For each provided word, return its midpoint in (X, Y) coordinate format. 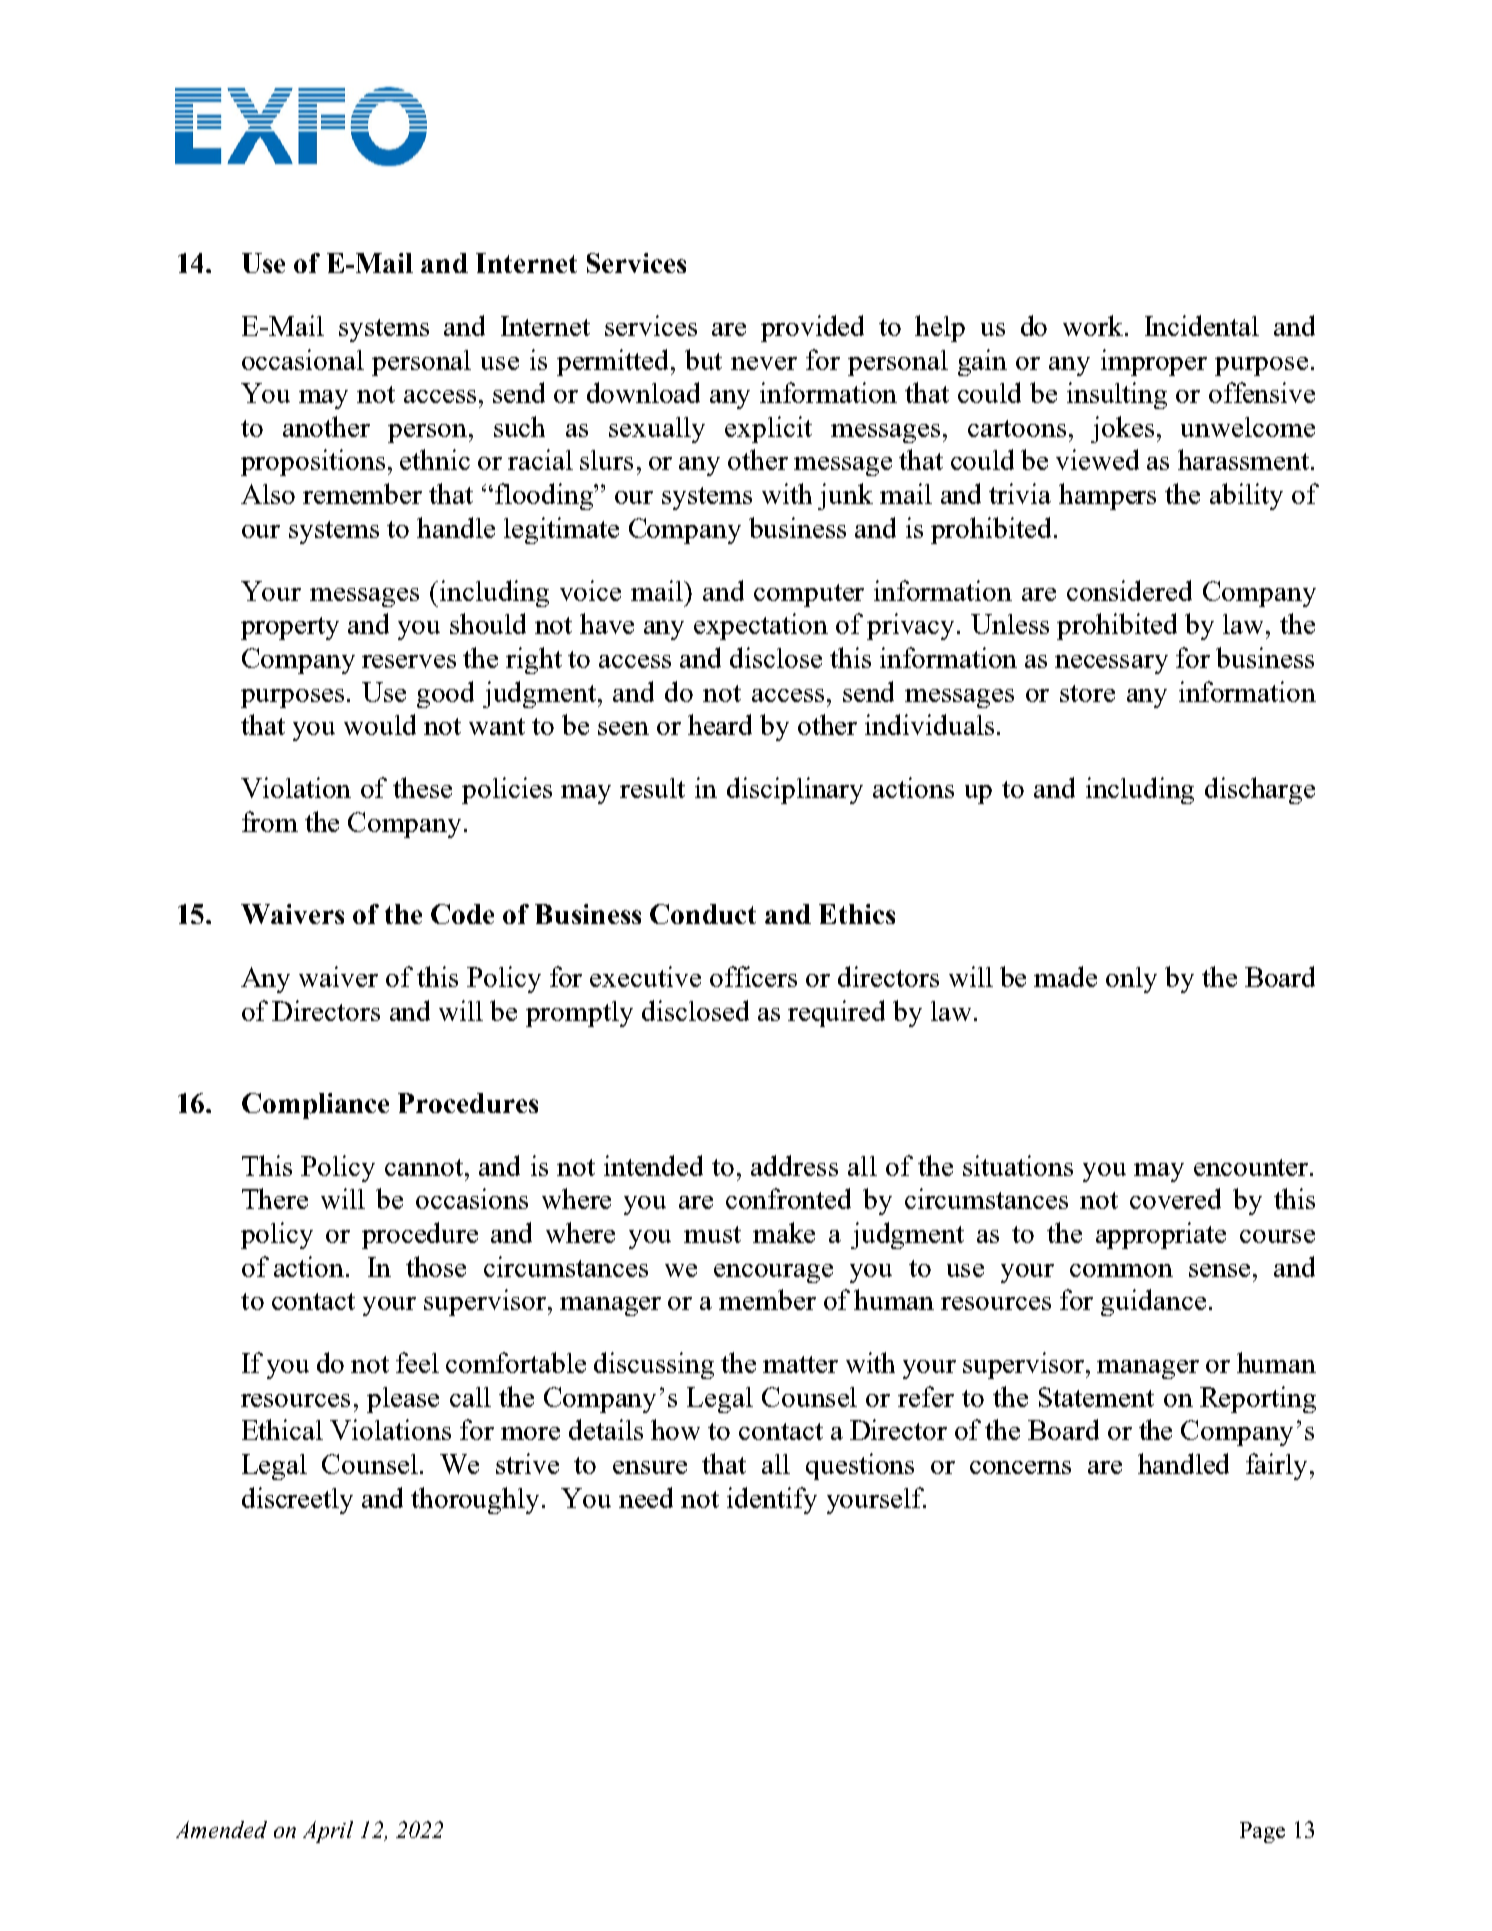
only (1131, 980)
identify (772, 1500)
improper (1154, 362)
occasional (303, 359)
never (764, 363)
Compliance (315, 1106)
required (836, 1013)
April (328, 1832)
